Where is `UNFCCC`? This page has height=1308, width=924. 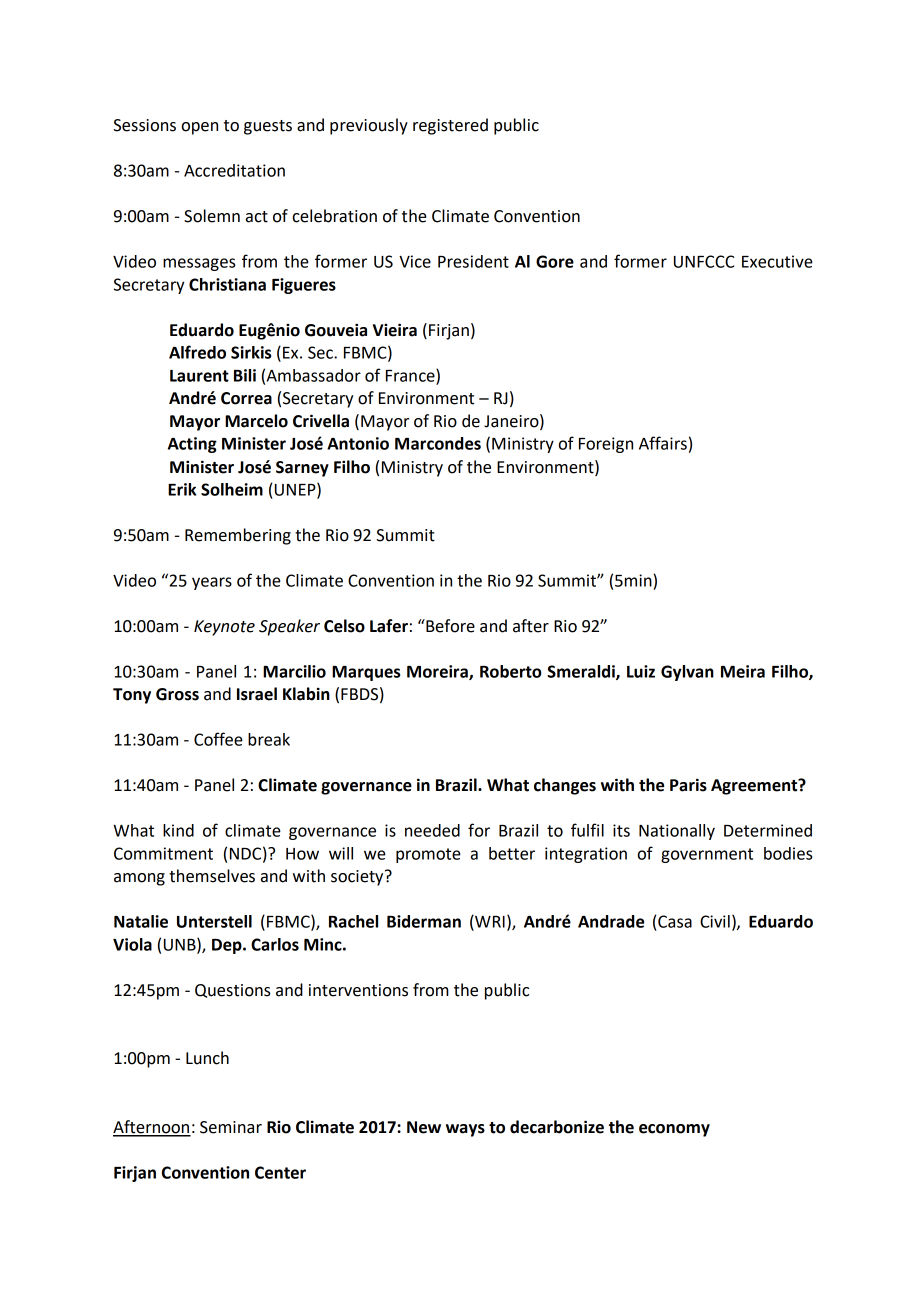 UNFCCC is located at coordinates (704, 261).
